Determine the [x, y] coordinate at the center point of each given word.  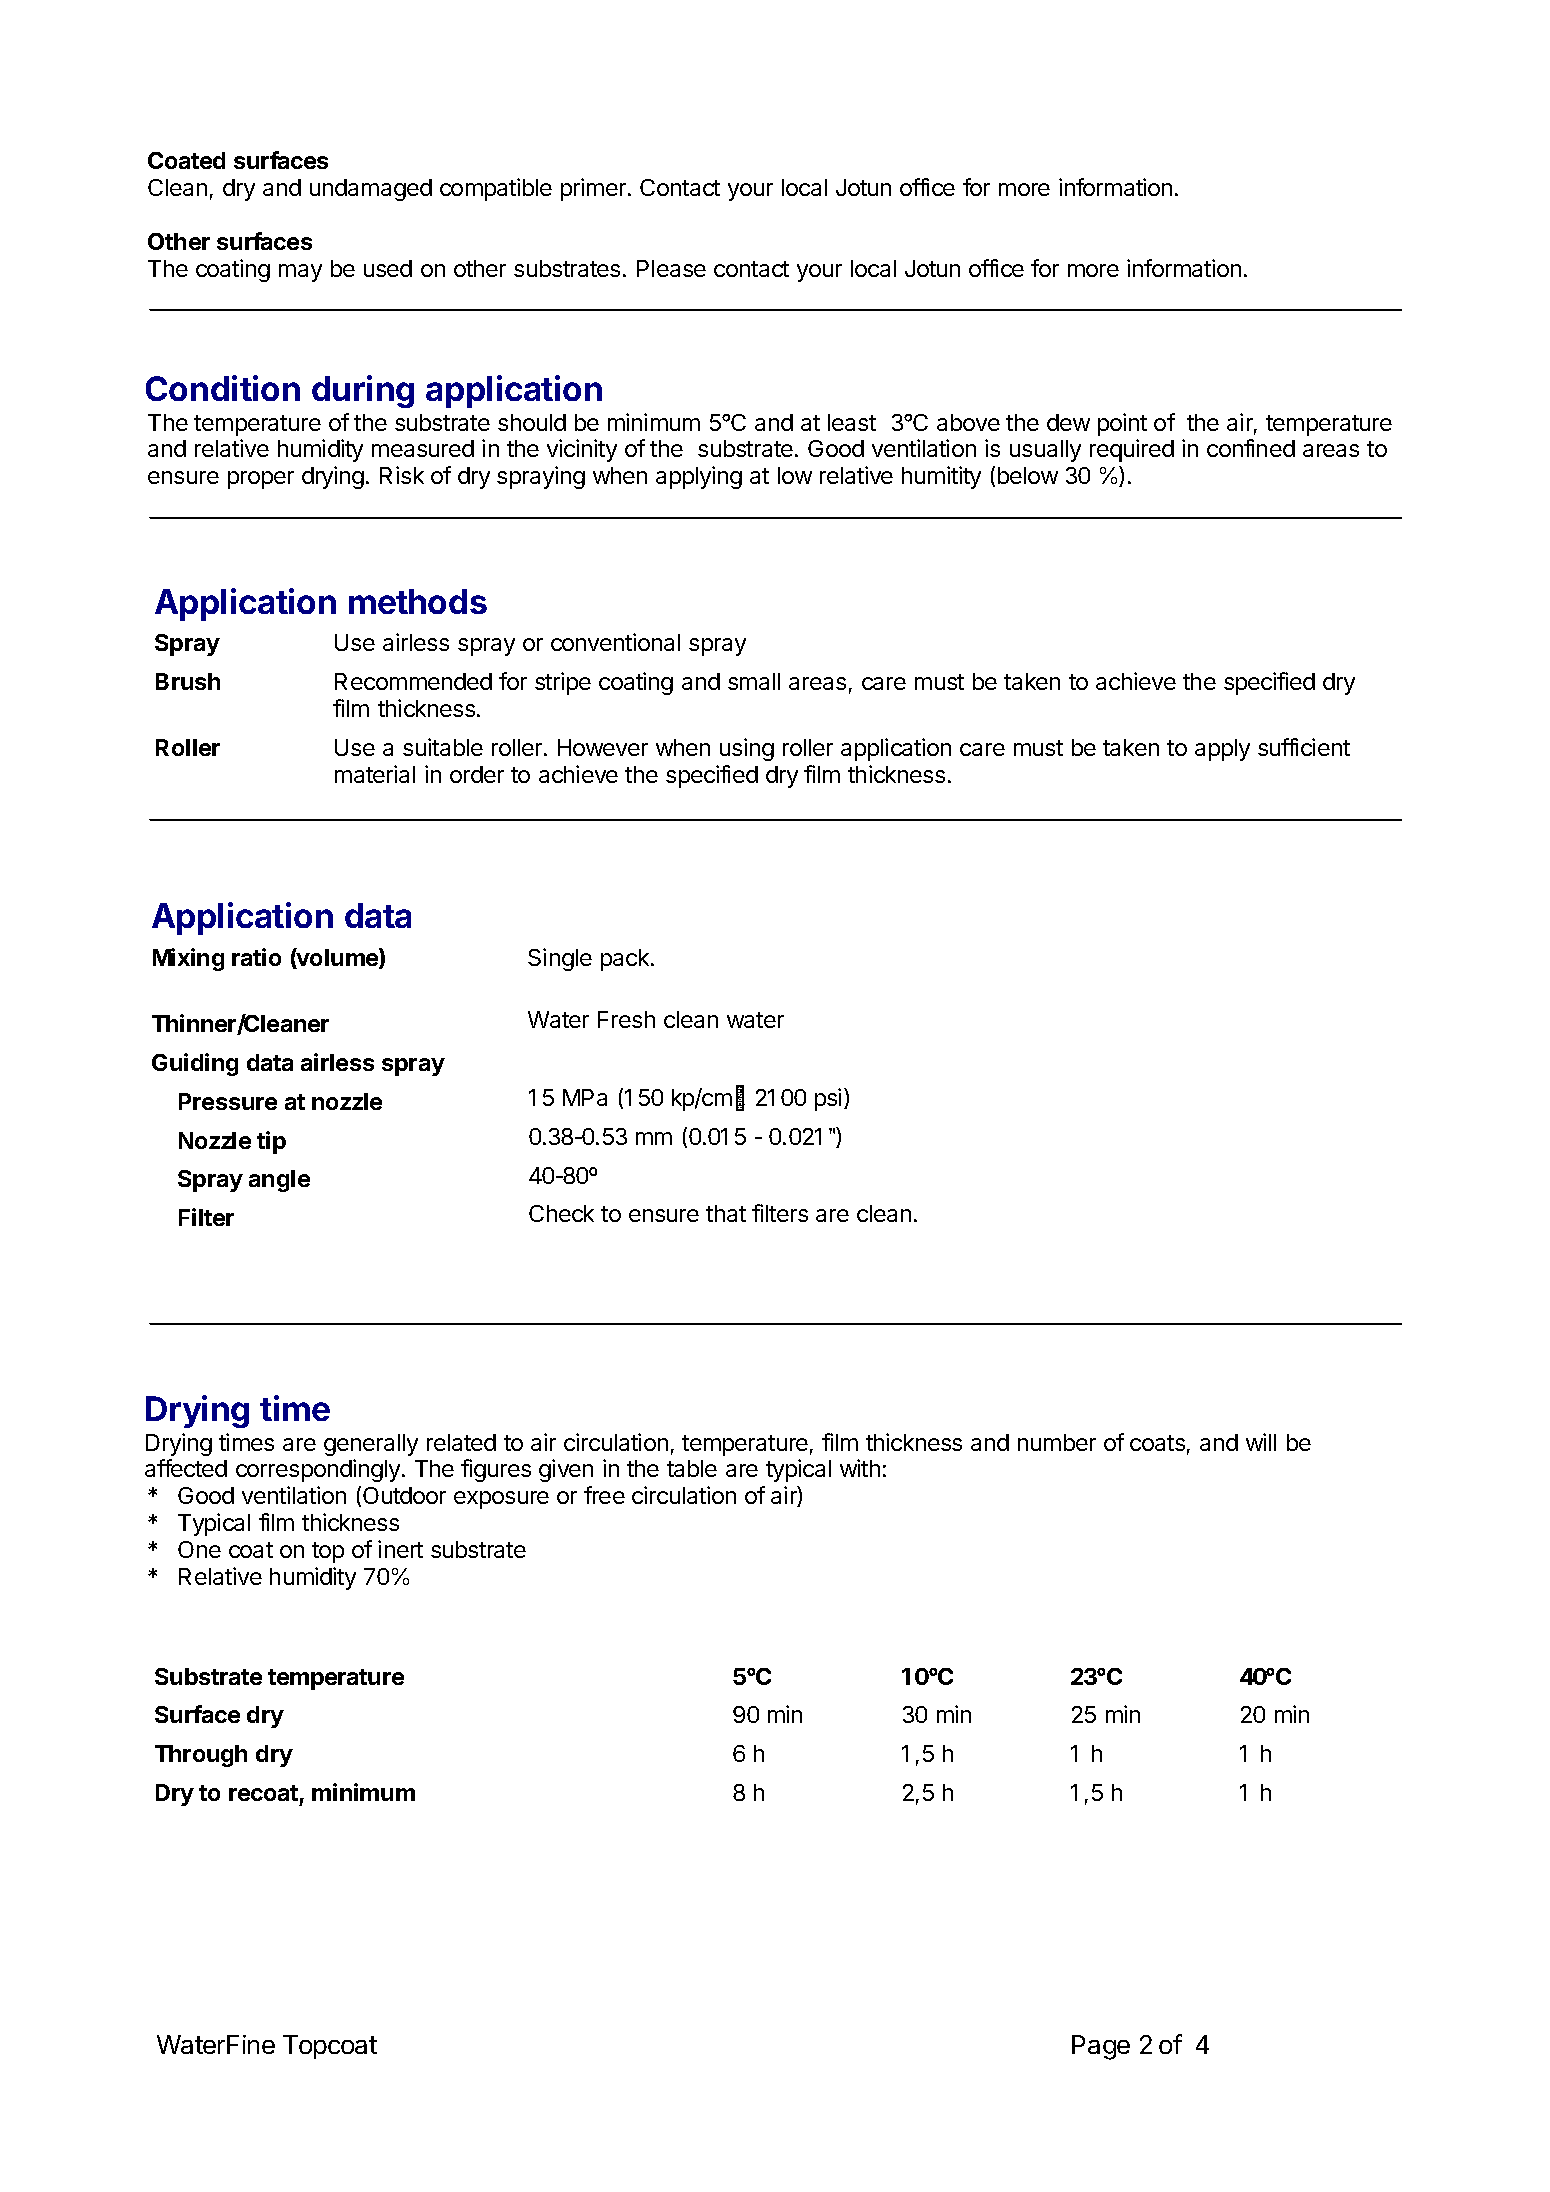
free [604, 1495]
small [754, 681]
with [860, 1468]
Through [201, 1756]
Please [671, 268]
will [1261, 1442]
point [1122, 424]
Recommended [413, 681]
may [300, 273]
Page [1101, 2047]
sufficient [1304, 747]
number [1057, 1442]
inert [400, 1549]
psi [828, 1099]
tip [271, 1142]
